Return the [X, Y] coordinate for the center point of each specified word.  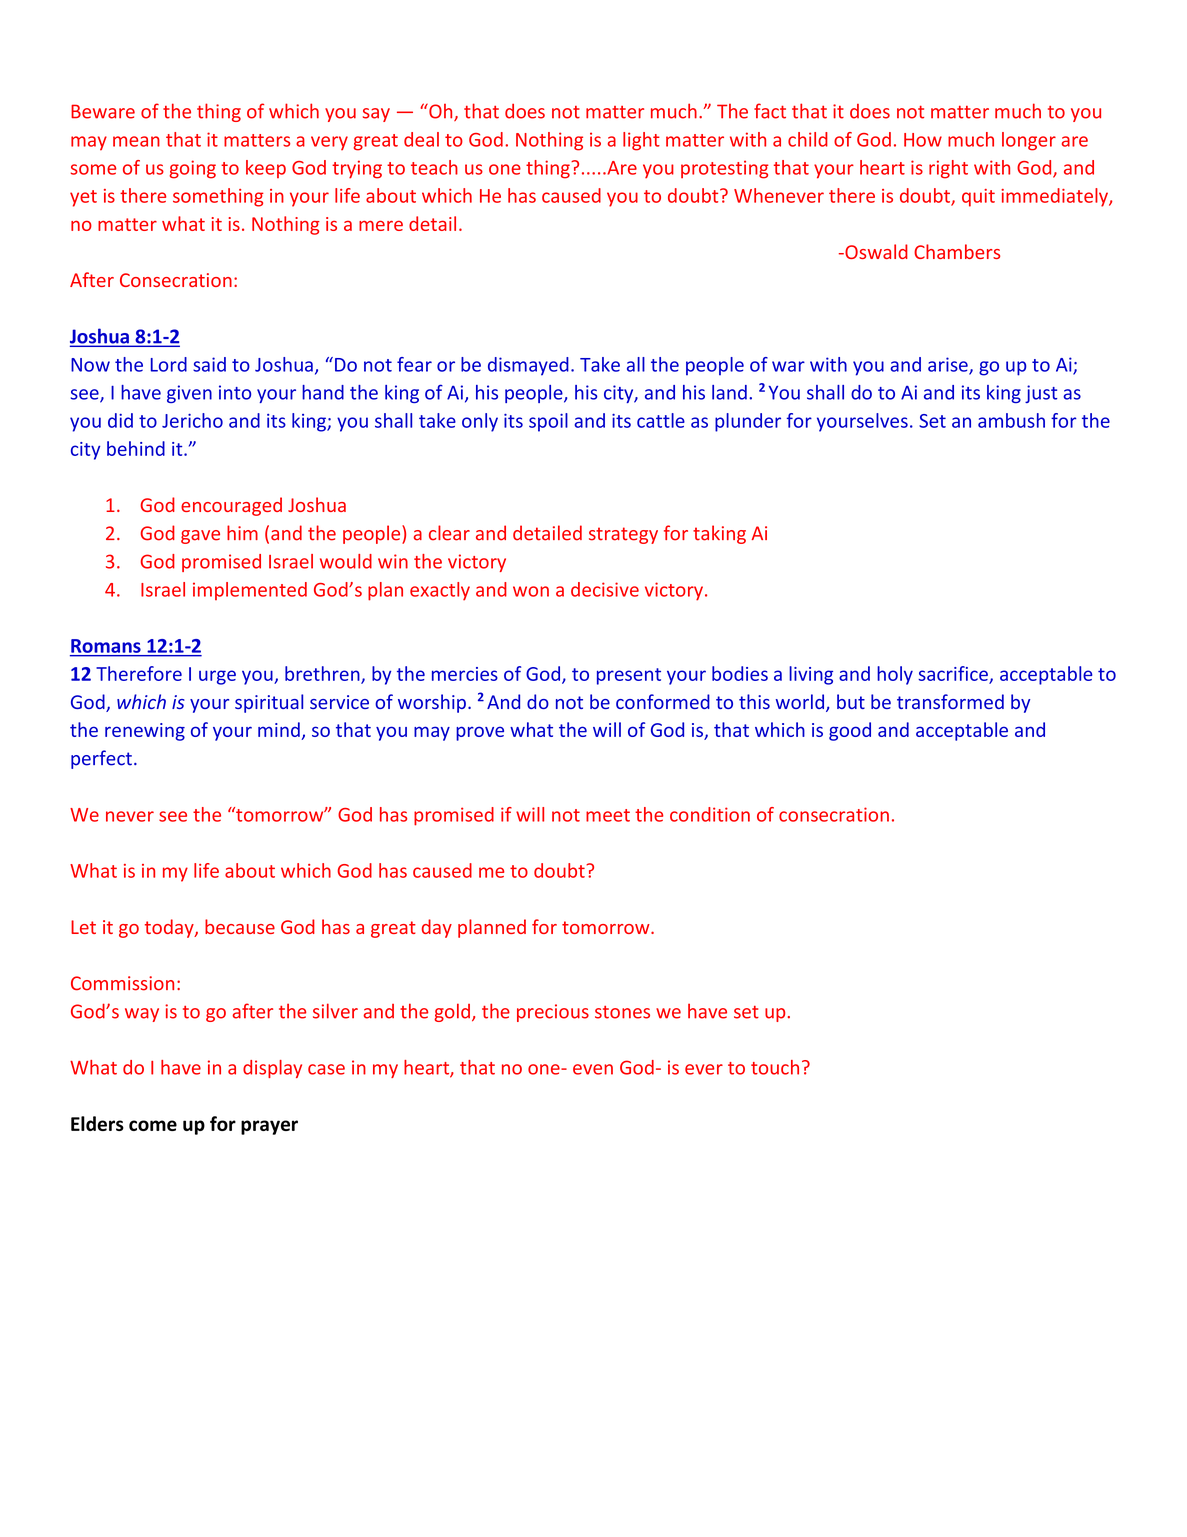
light [641, 141]
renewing [145, 732]
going [192, 169]
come [153, 1125]
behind [136, 448]
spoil [548, 422]
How [923, 140]
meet [608, 815]
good [850, 731]
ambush [1011, 420]
